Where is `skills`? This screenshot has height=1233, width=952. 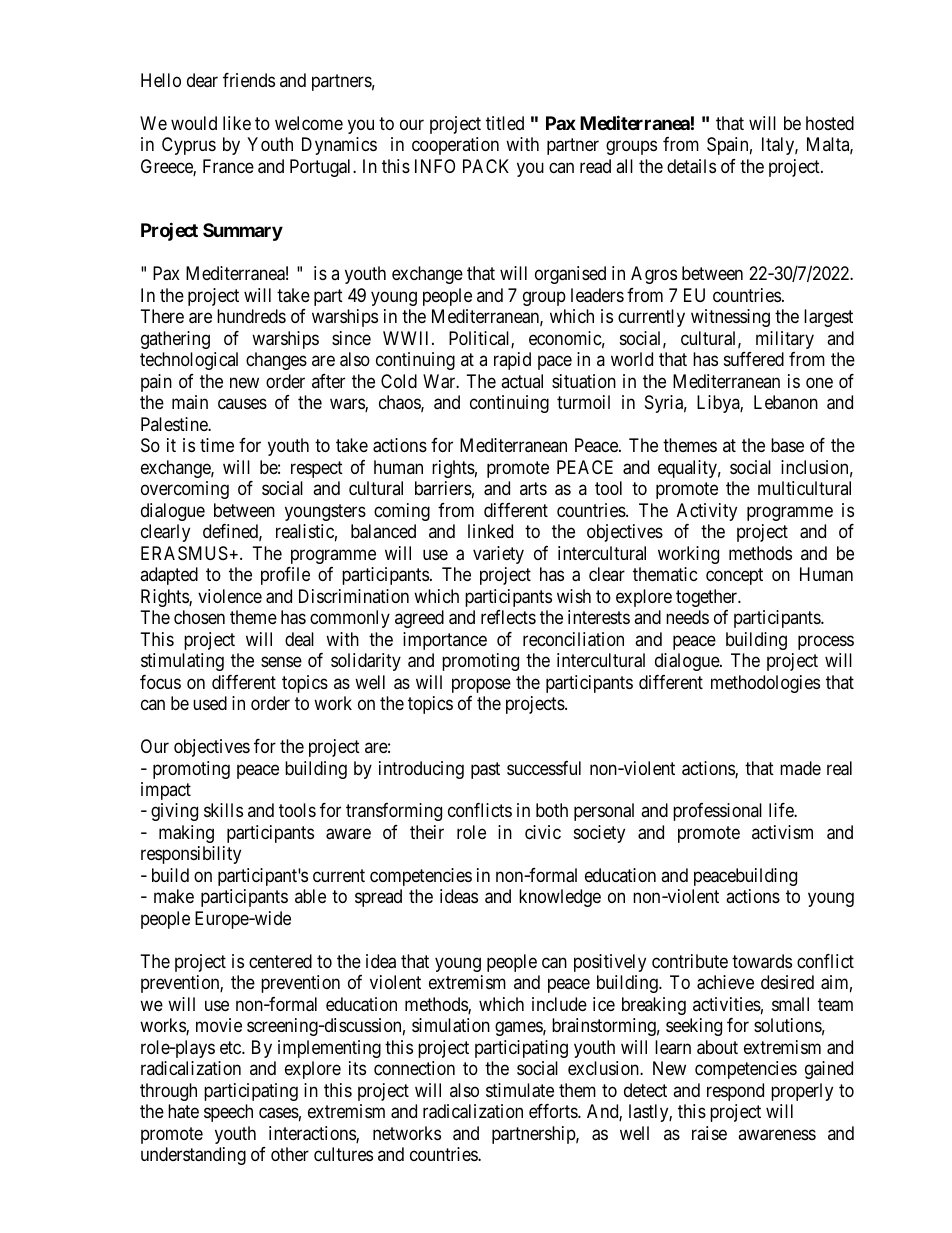
skills is located at coordinates (223, 810).
